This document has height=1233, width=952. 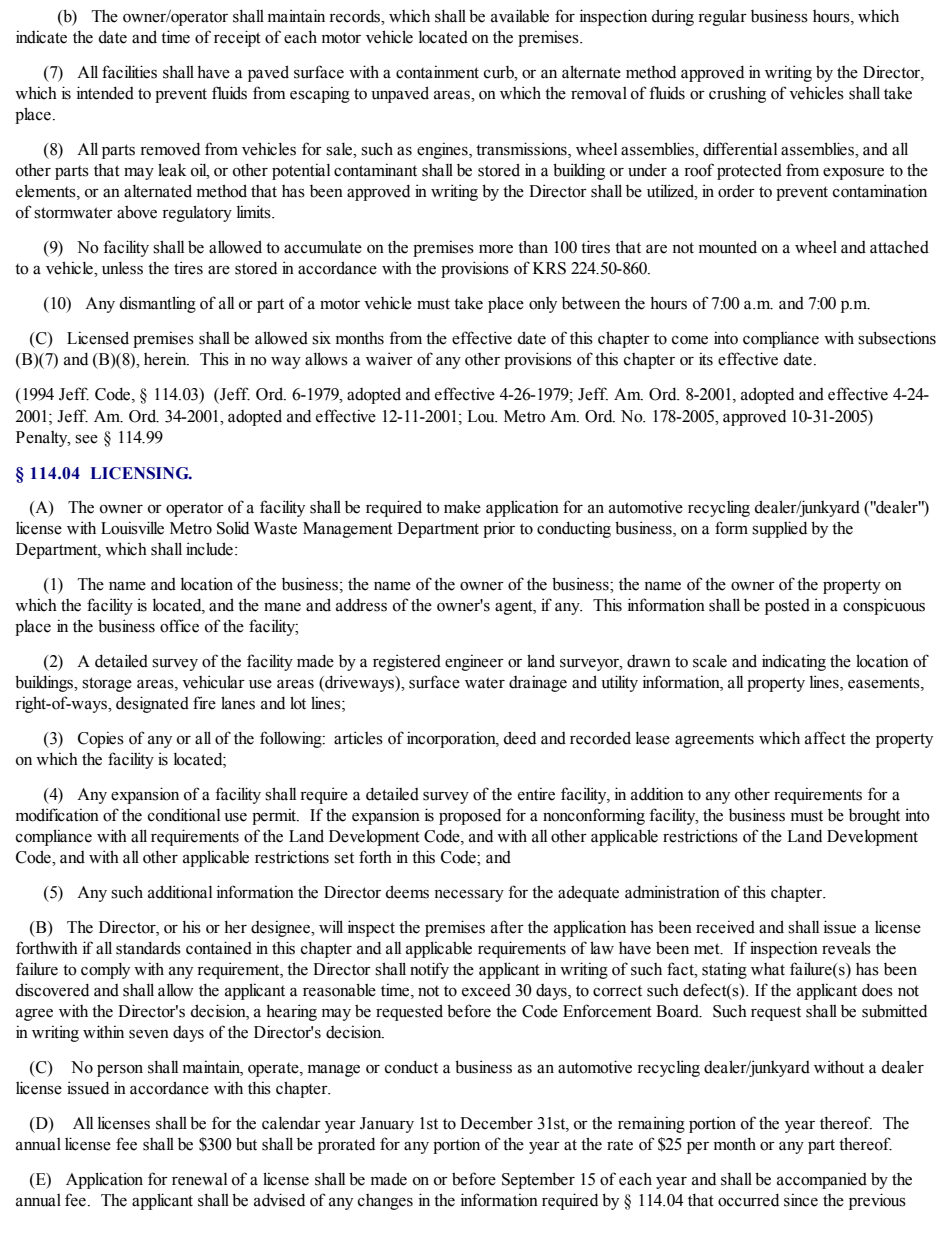 I want to click on office, so click(x=179, y=626).
